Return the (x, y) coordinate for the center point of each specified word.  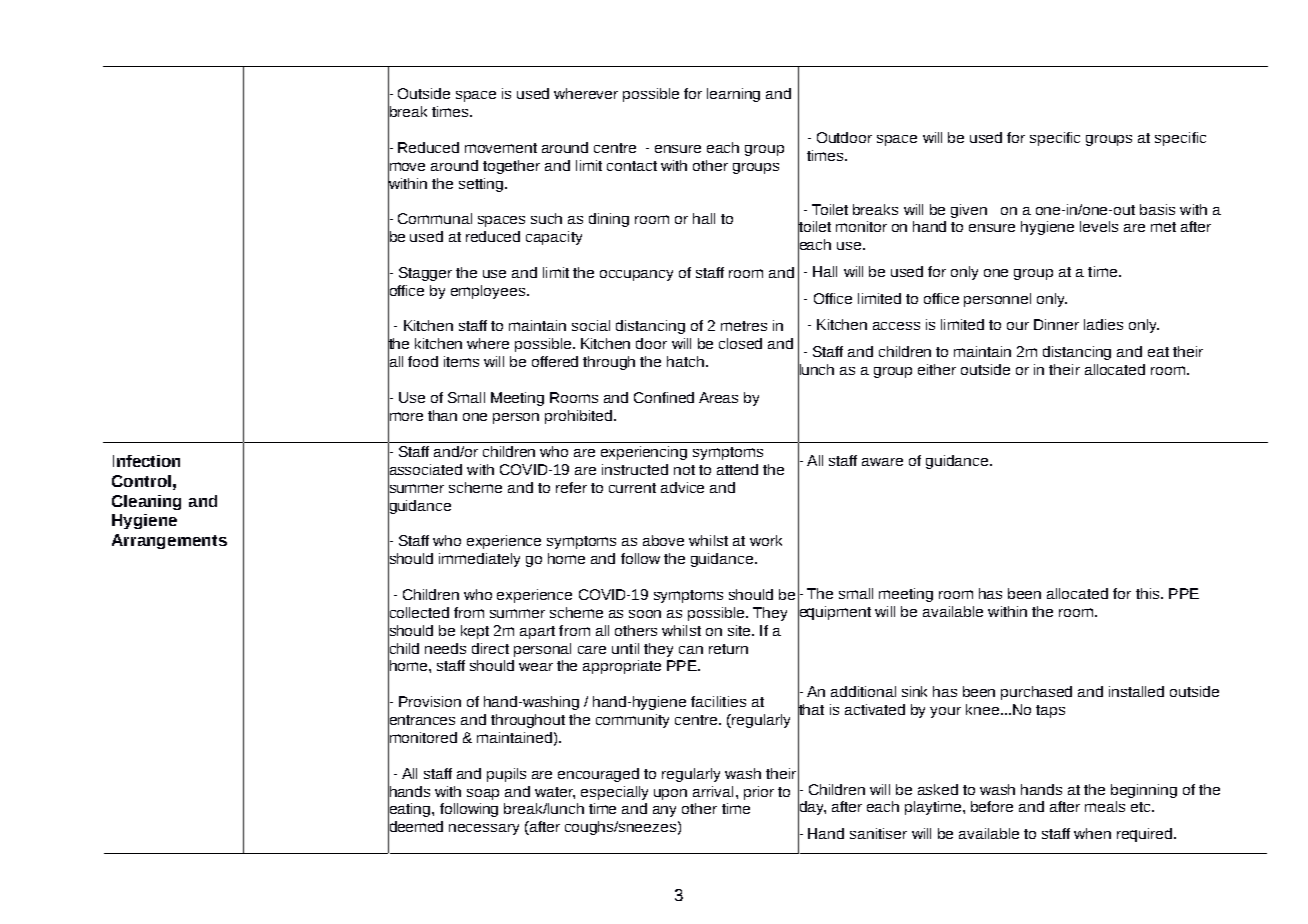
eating (410, 810)
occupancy (636, 275)
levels (1099, 226)
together (511, 167)
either (937, 369)
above (663, 540)
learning (733, 95)
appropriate (622, 667)
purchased (1036, 693)
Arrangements (169, 541)
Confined (664, 397)
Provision (430, 701)
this (1149, 593)
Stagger (425, 274)
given (969, 211)
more (405, 416)
